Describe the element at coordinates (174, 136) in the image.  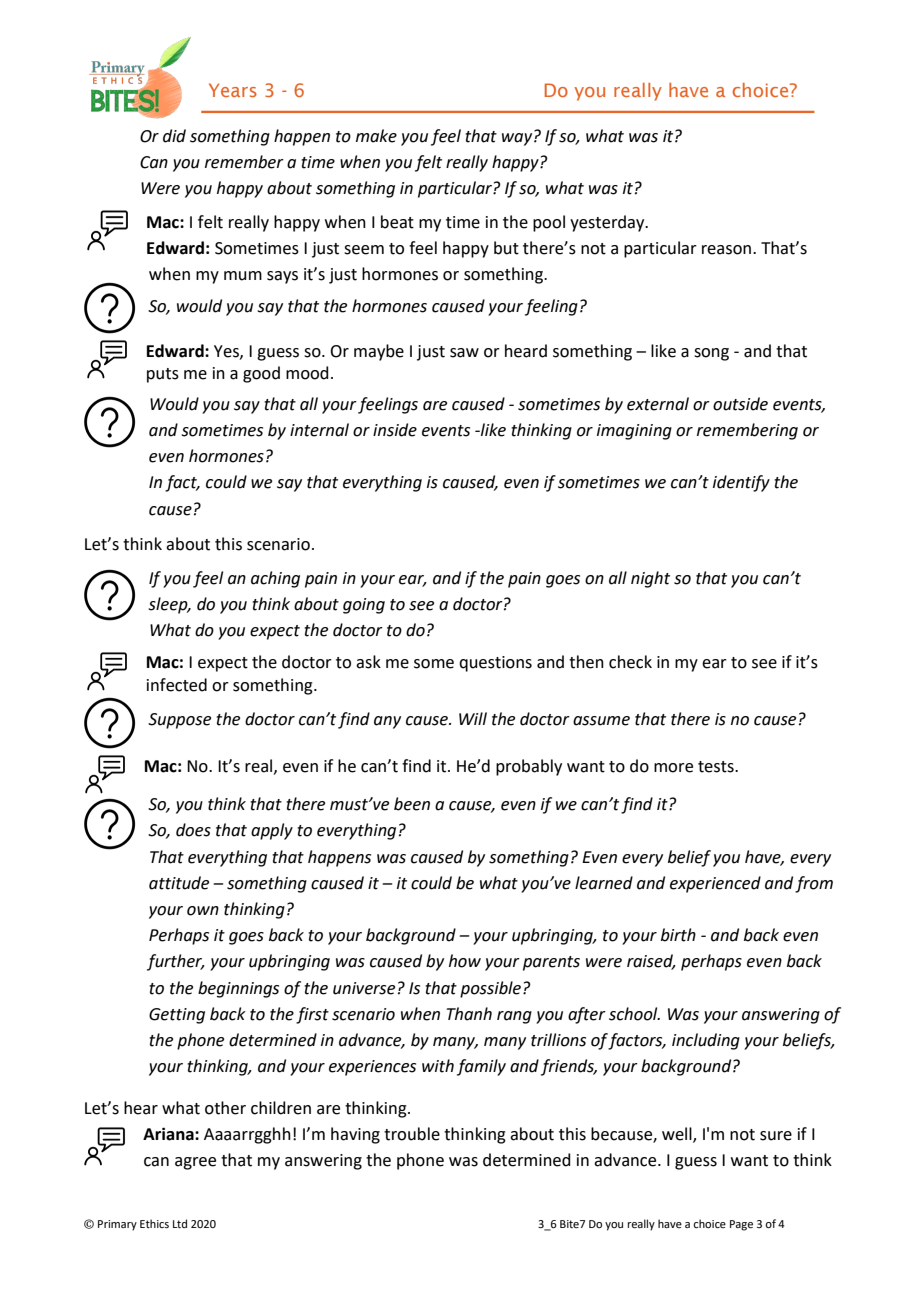
I see `did` at that location.
